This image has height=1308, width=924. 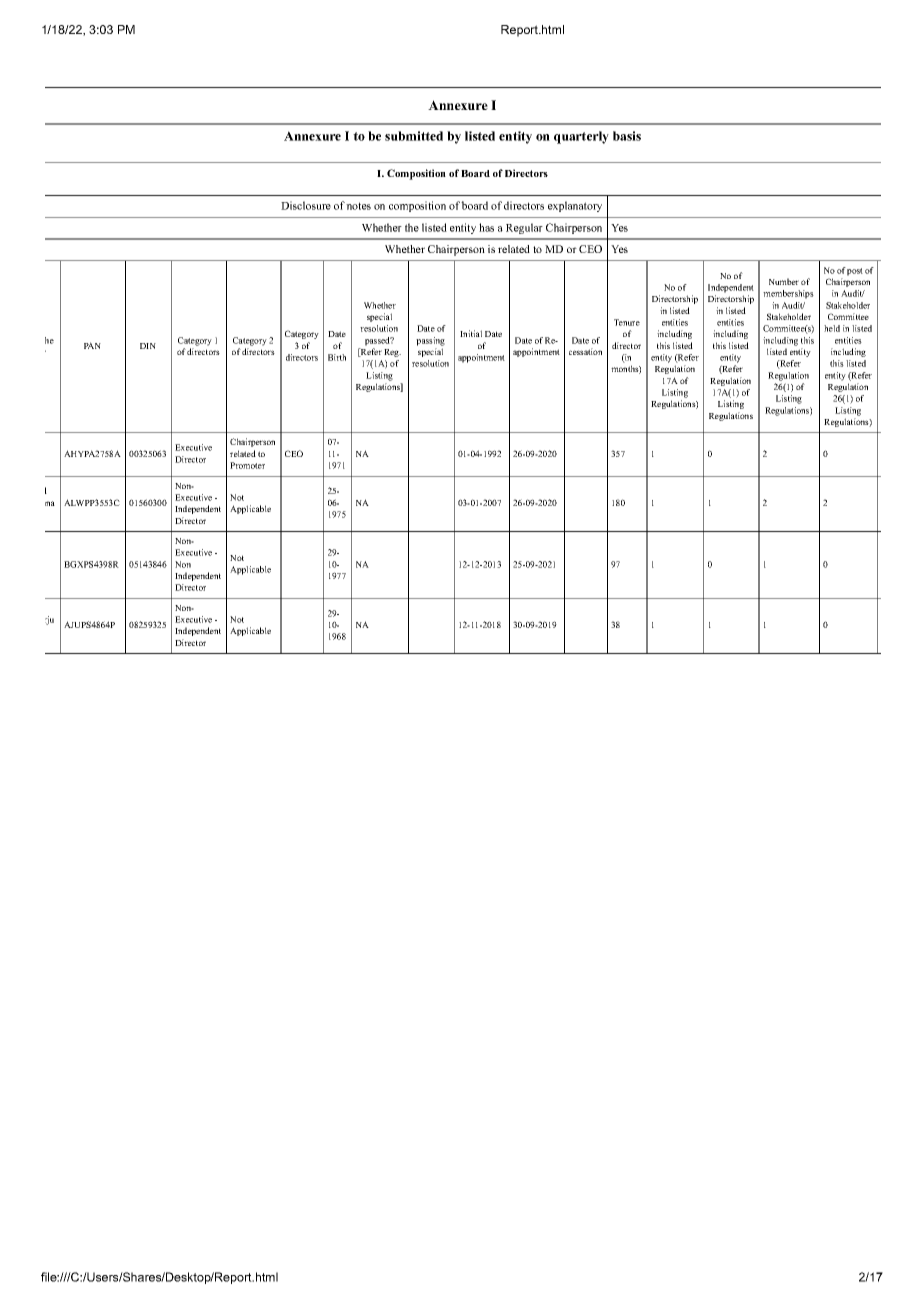 I want to click on cessation, so click(x=585, y=351).
